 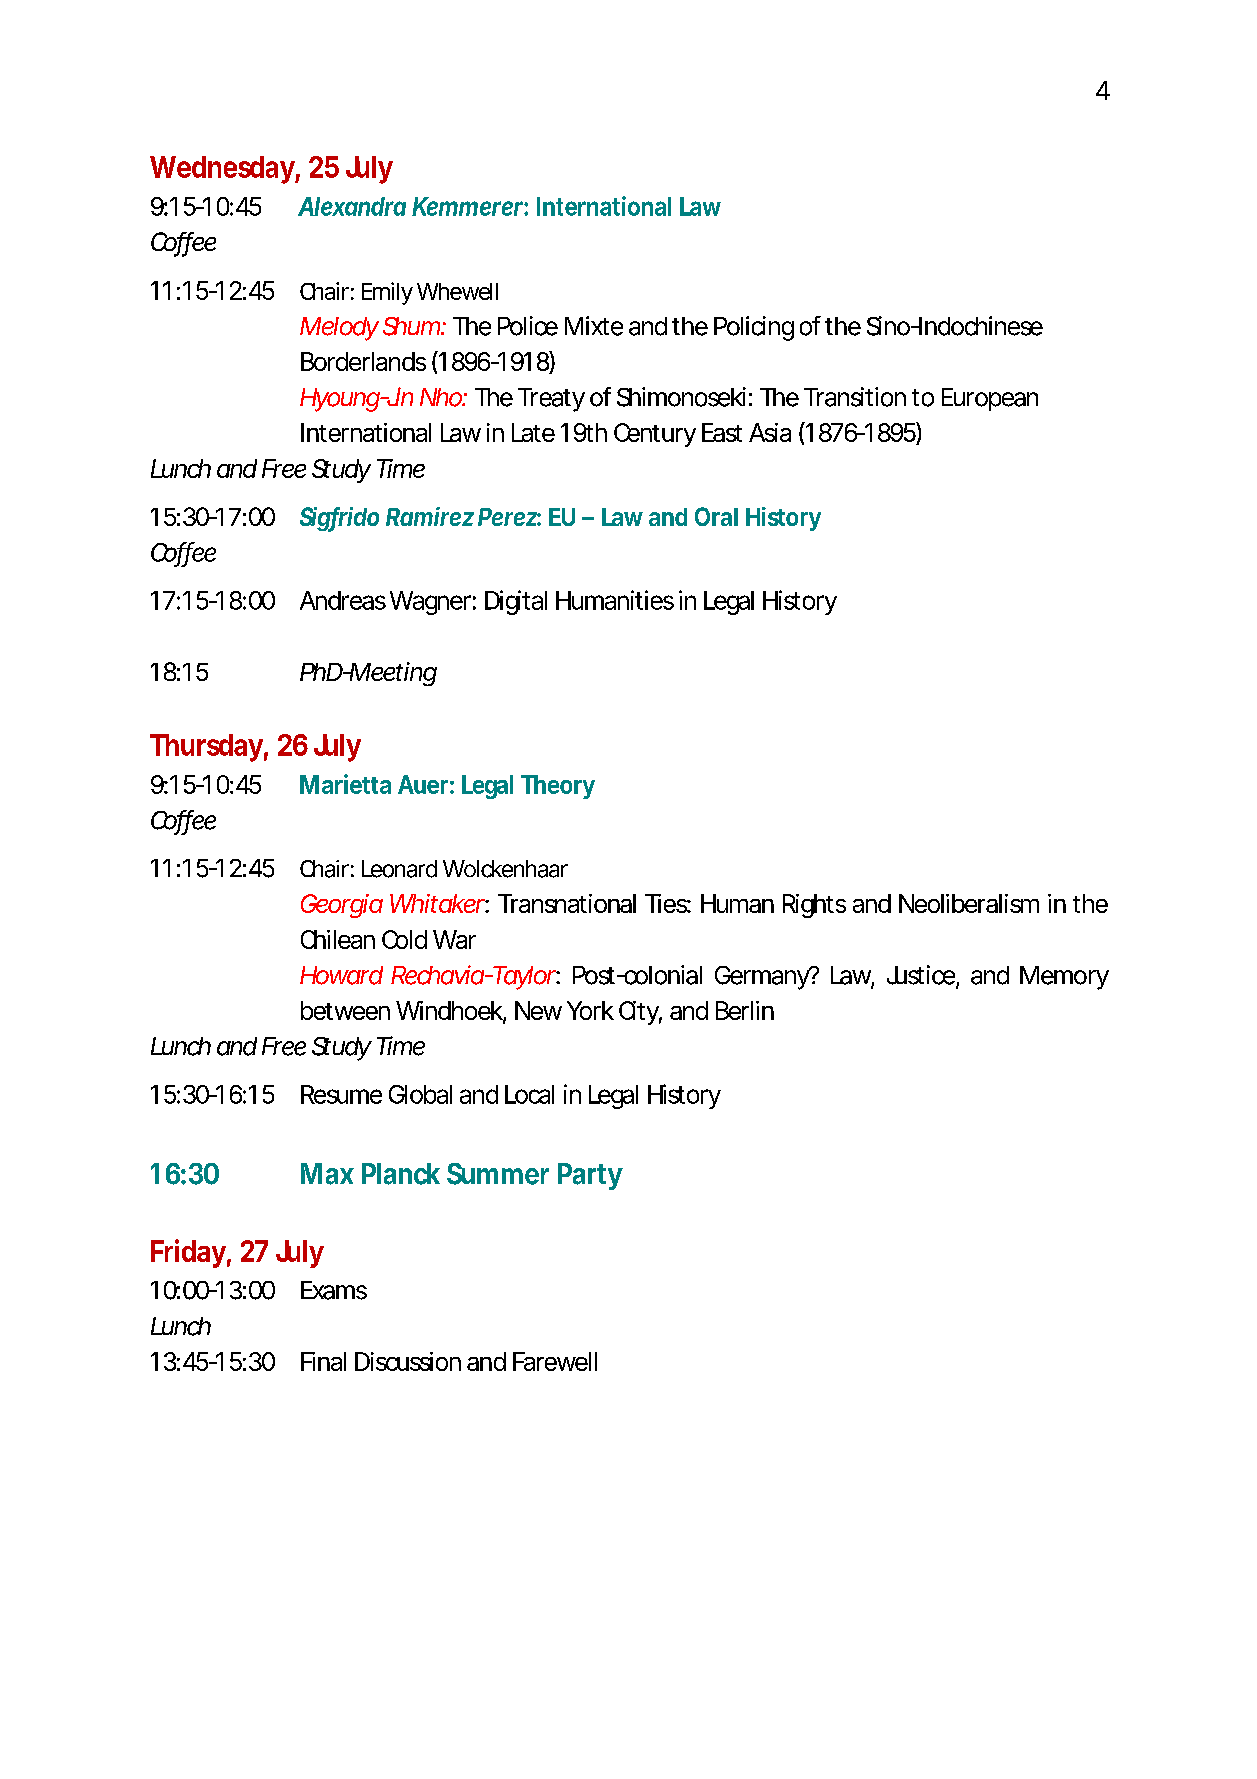 I want to click on Emily, so click(x=387, y=293).
